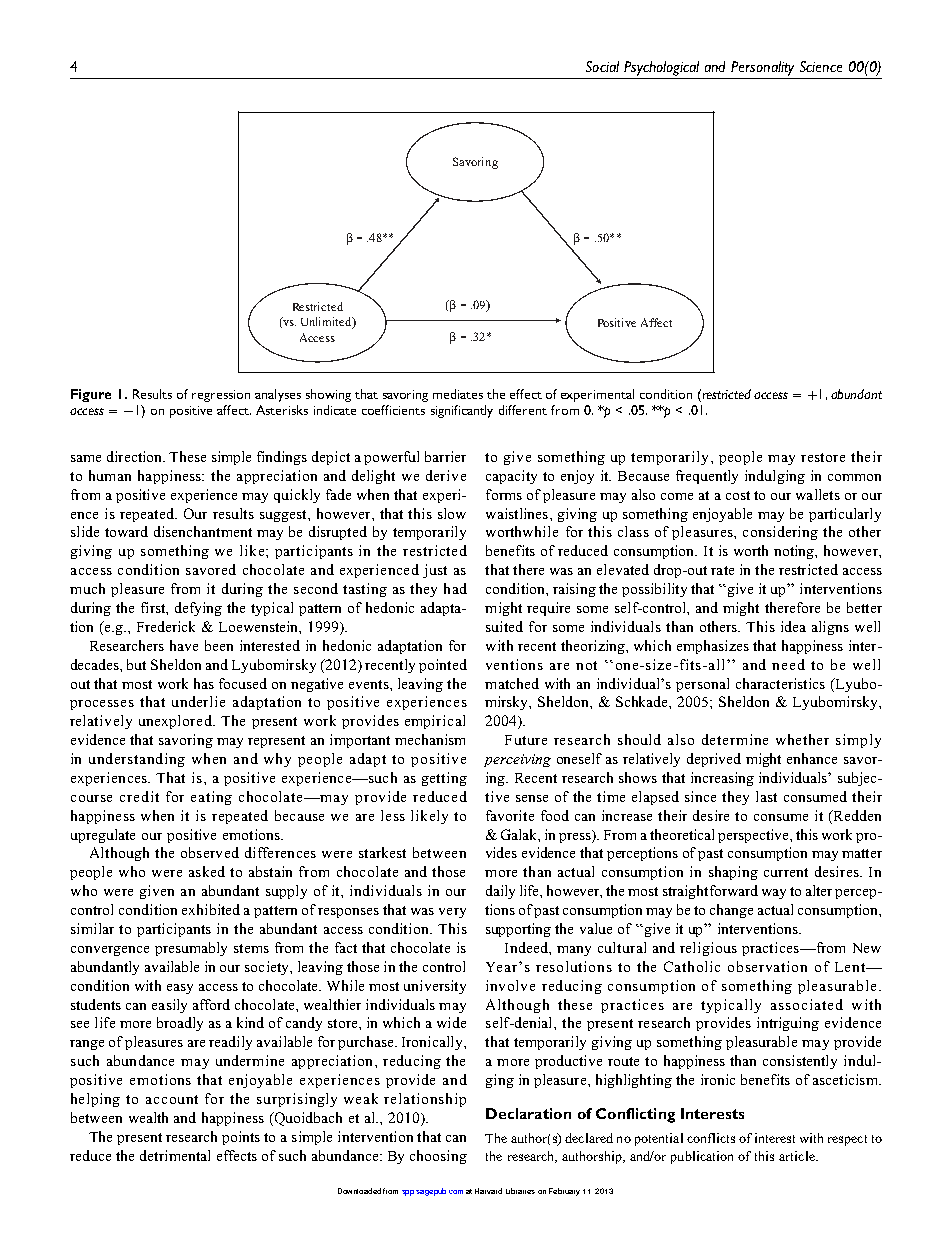  Describe the element at coordinates (602, 66) in the screenshot. I see `Social` at that location.
